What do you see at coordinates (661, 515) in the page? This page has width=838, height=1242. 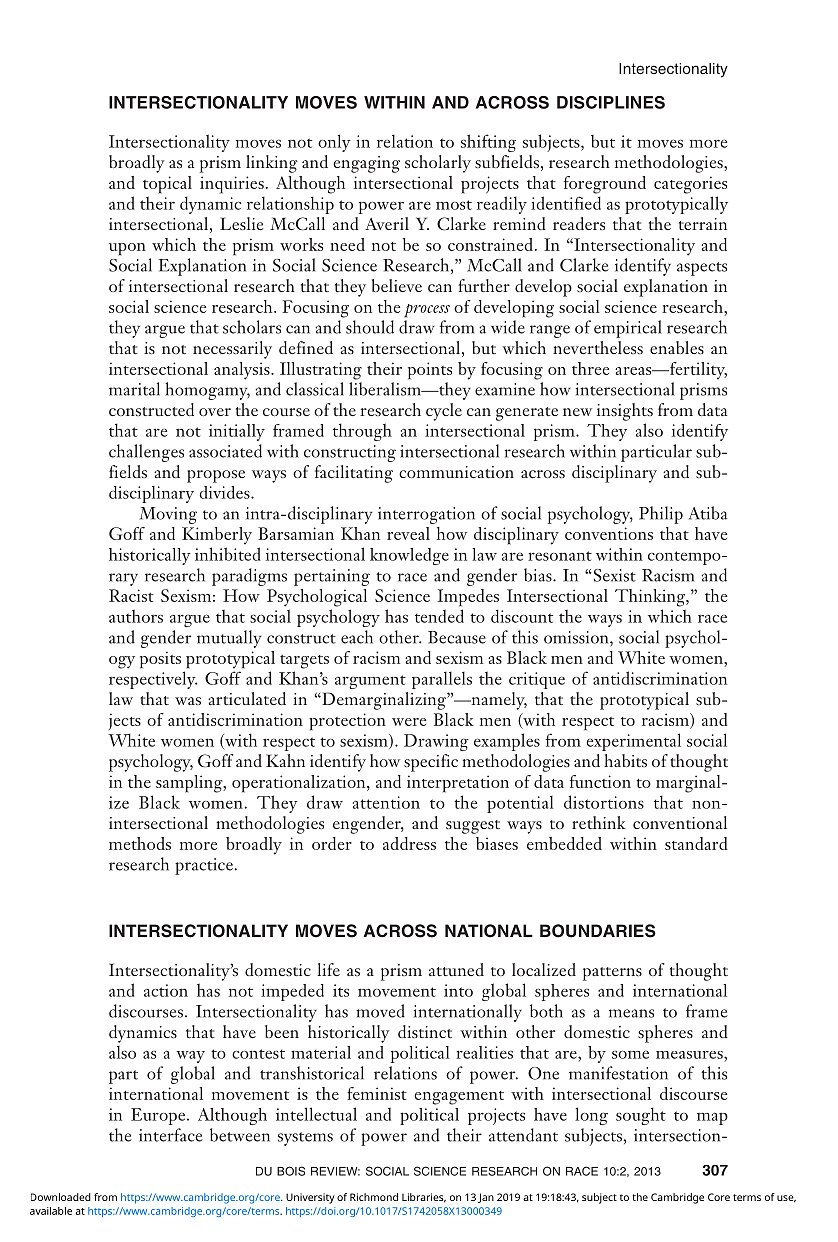 I see `Philip` at bounding box center [661, 515].
